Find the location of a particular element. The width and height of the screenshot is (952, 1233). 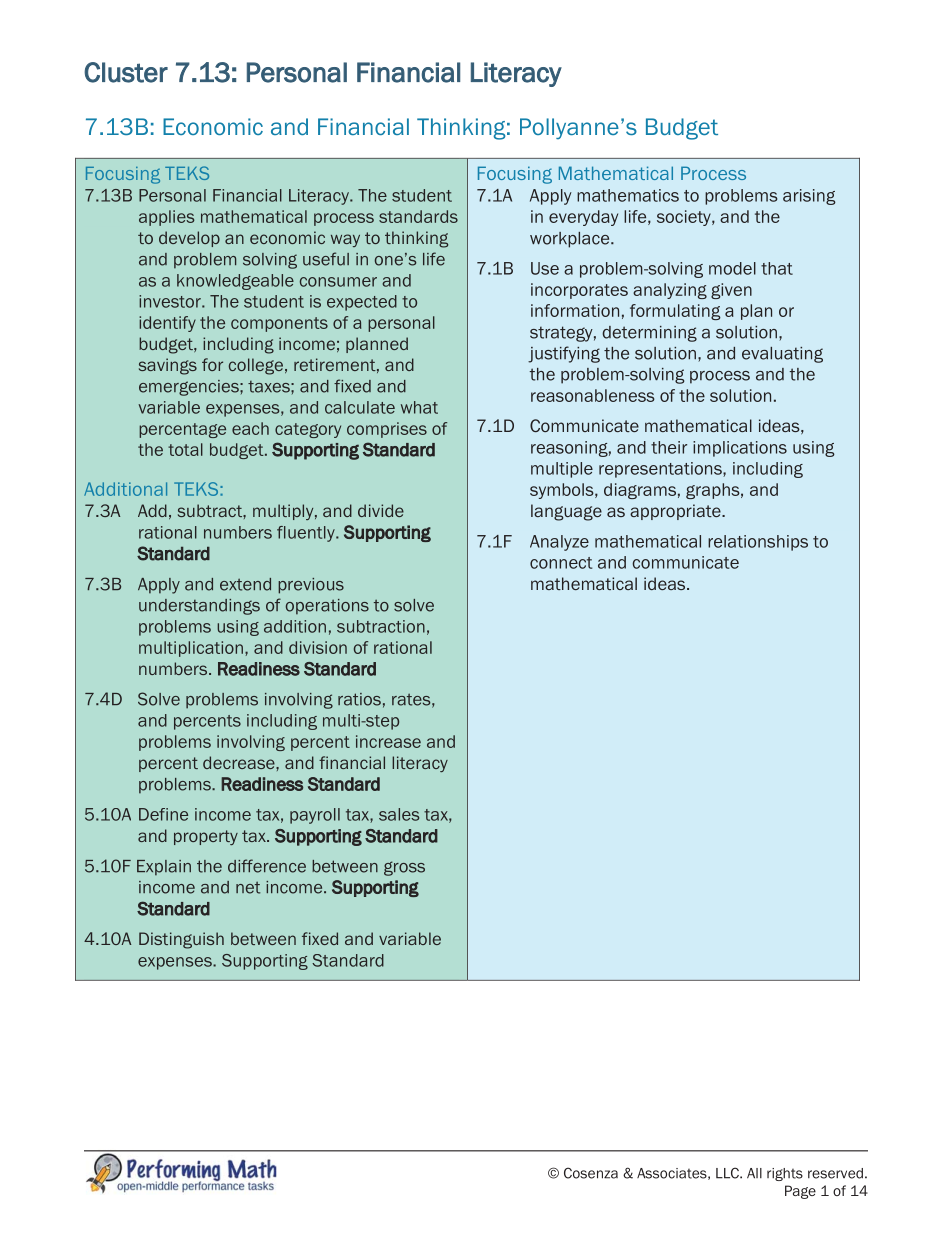

All is located at coordinates (754, 1173).
